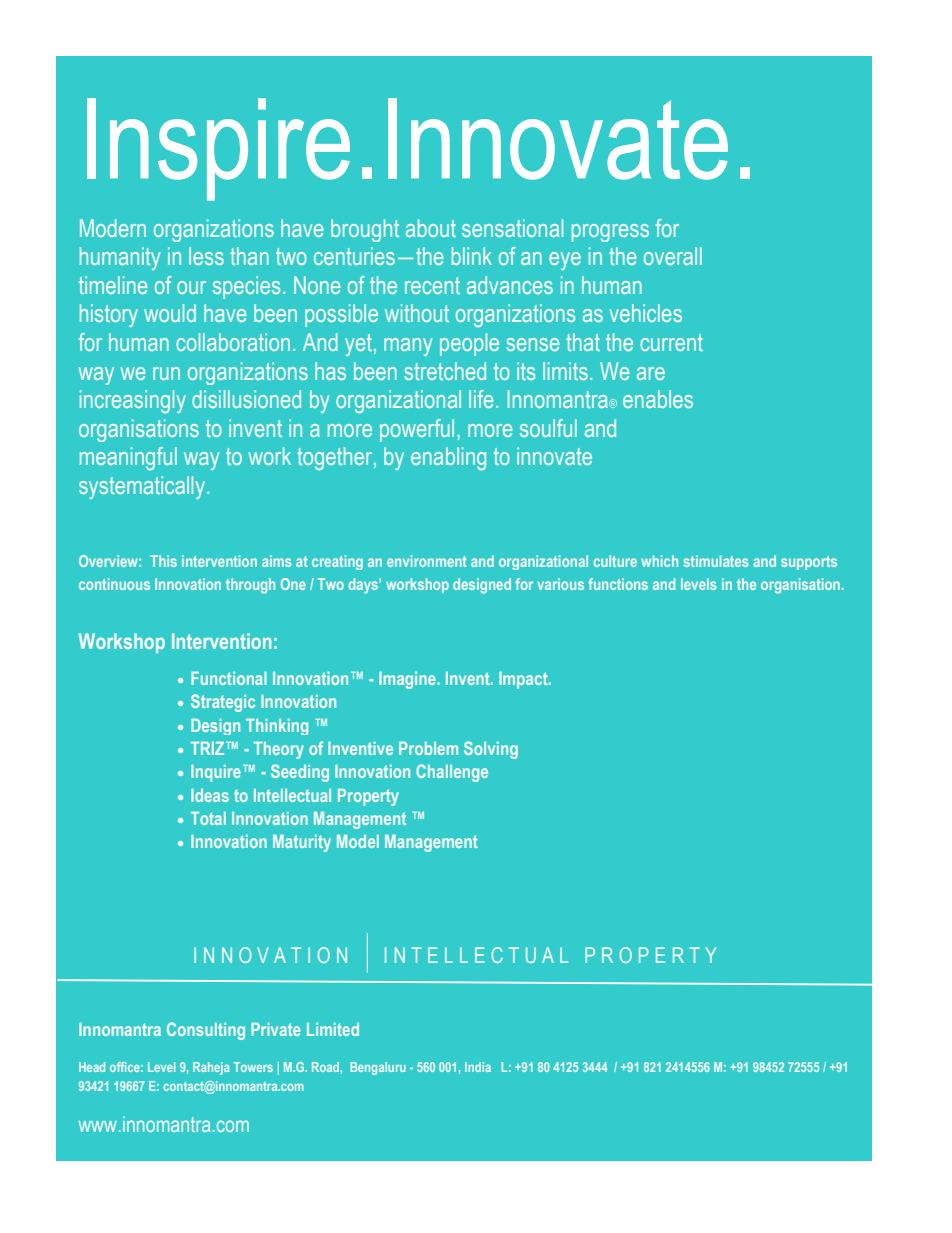  What do you see at coordinates (673, 256) in the document?
I see `overall` at bounding box center [673, 256].
